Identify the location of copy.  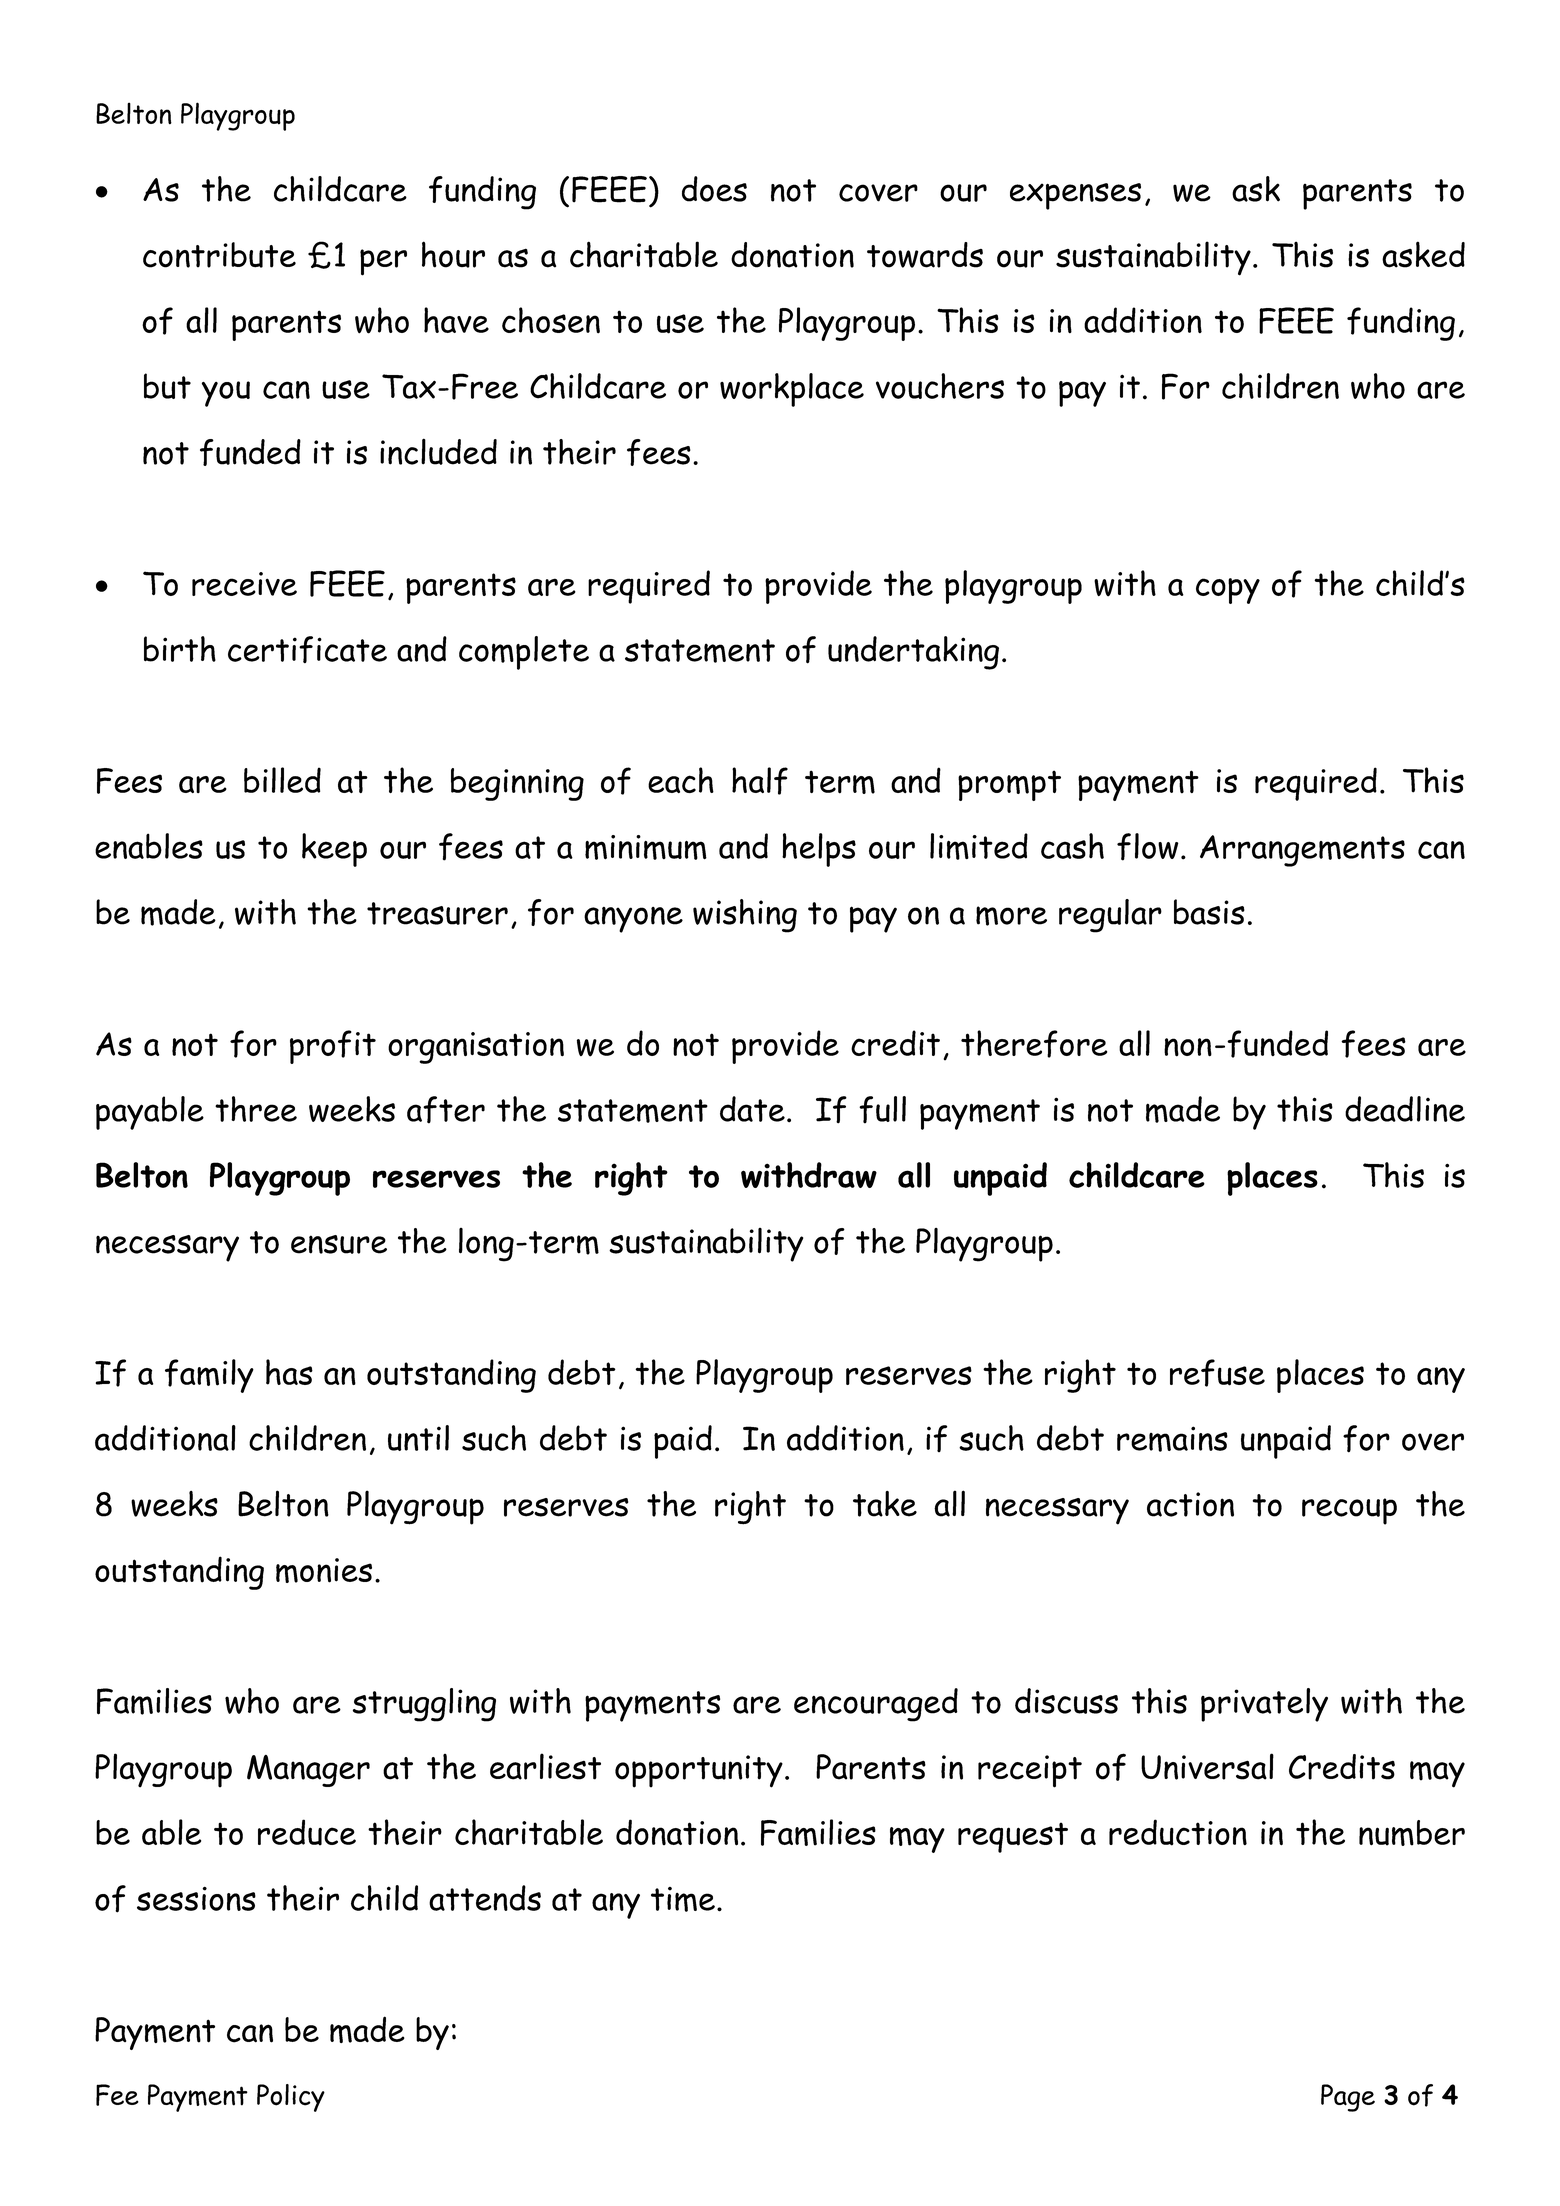
(1228, 591).
